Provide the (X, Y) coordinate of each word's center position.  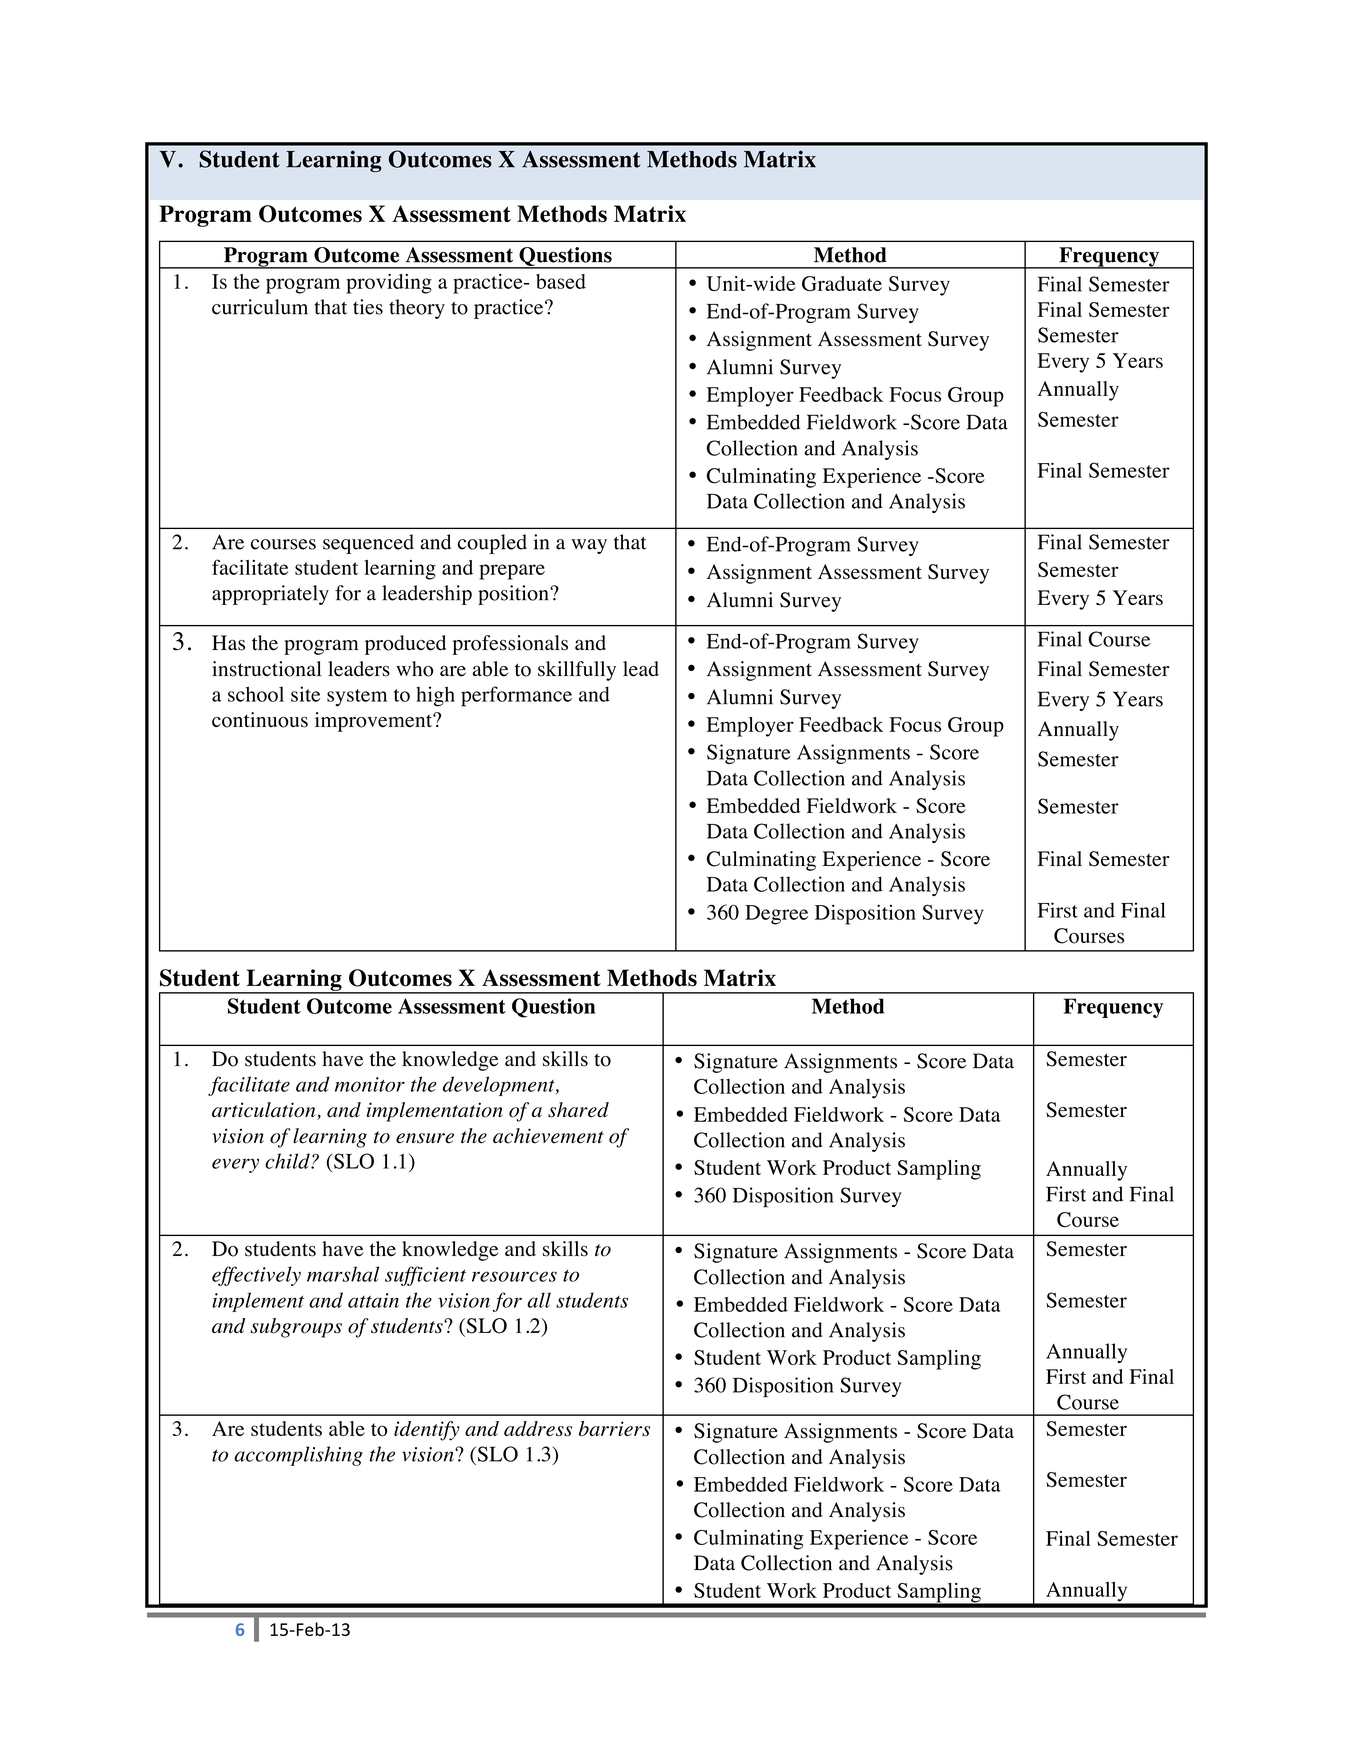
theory (417, 309)
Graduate (842, 283)
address (538, 1429)
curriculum (260, 307)
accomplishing (298, 1456)
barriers (614, 1429)
